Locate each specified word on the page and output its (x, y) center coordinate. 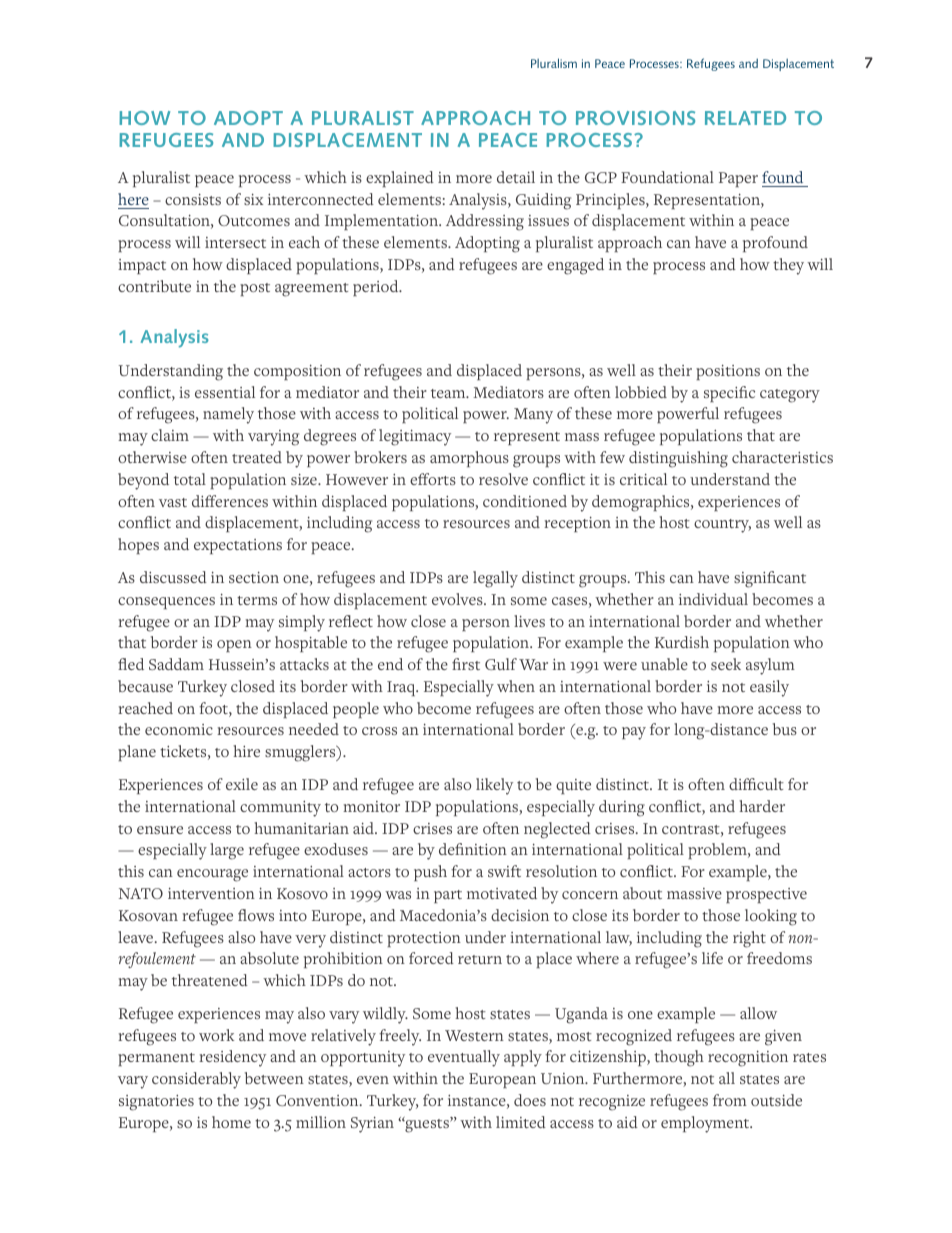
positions (728, 372)
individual (713, 599)
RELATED (745, 118)
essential (225, 392)
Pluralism (554, 63)
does (530, 1100)
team (449, 393)
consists (193, 199)
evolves (458, 599)
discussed (173, 577)
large (227, 851)
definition (473, 849)
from (730, 1100)
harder (762, 806)
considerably (196, 1080)
